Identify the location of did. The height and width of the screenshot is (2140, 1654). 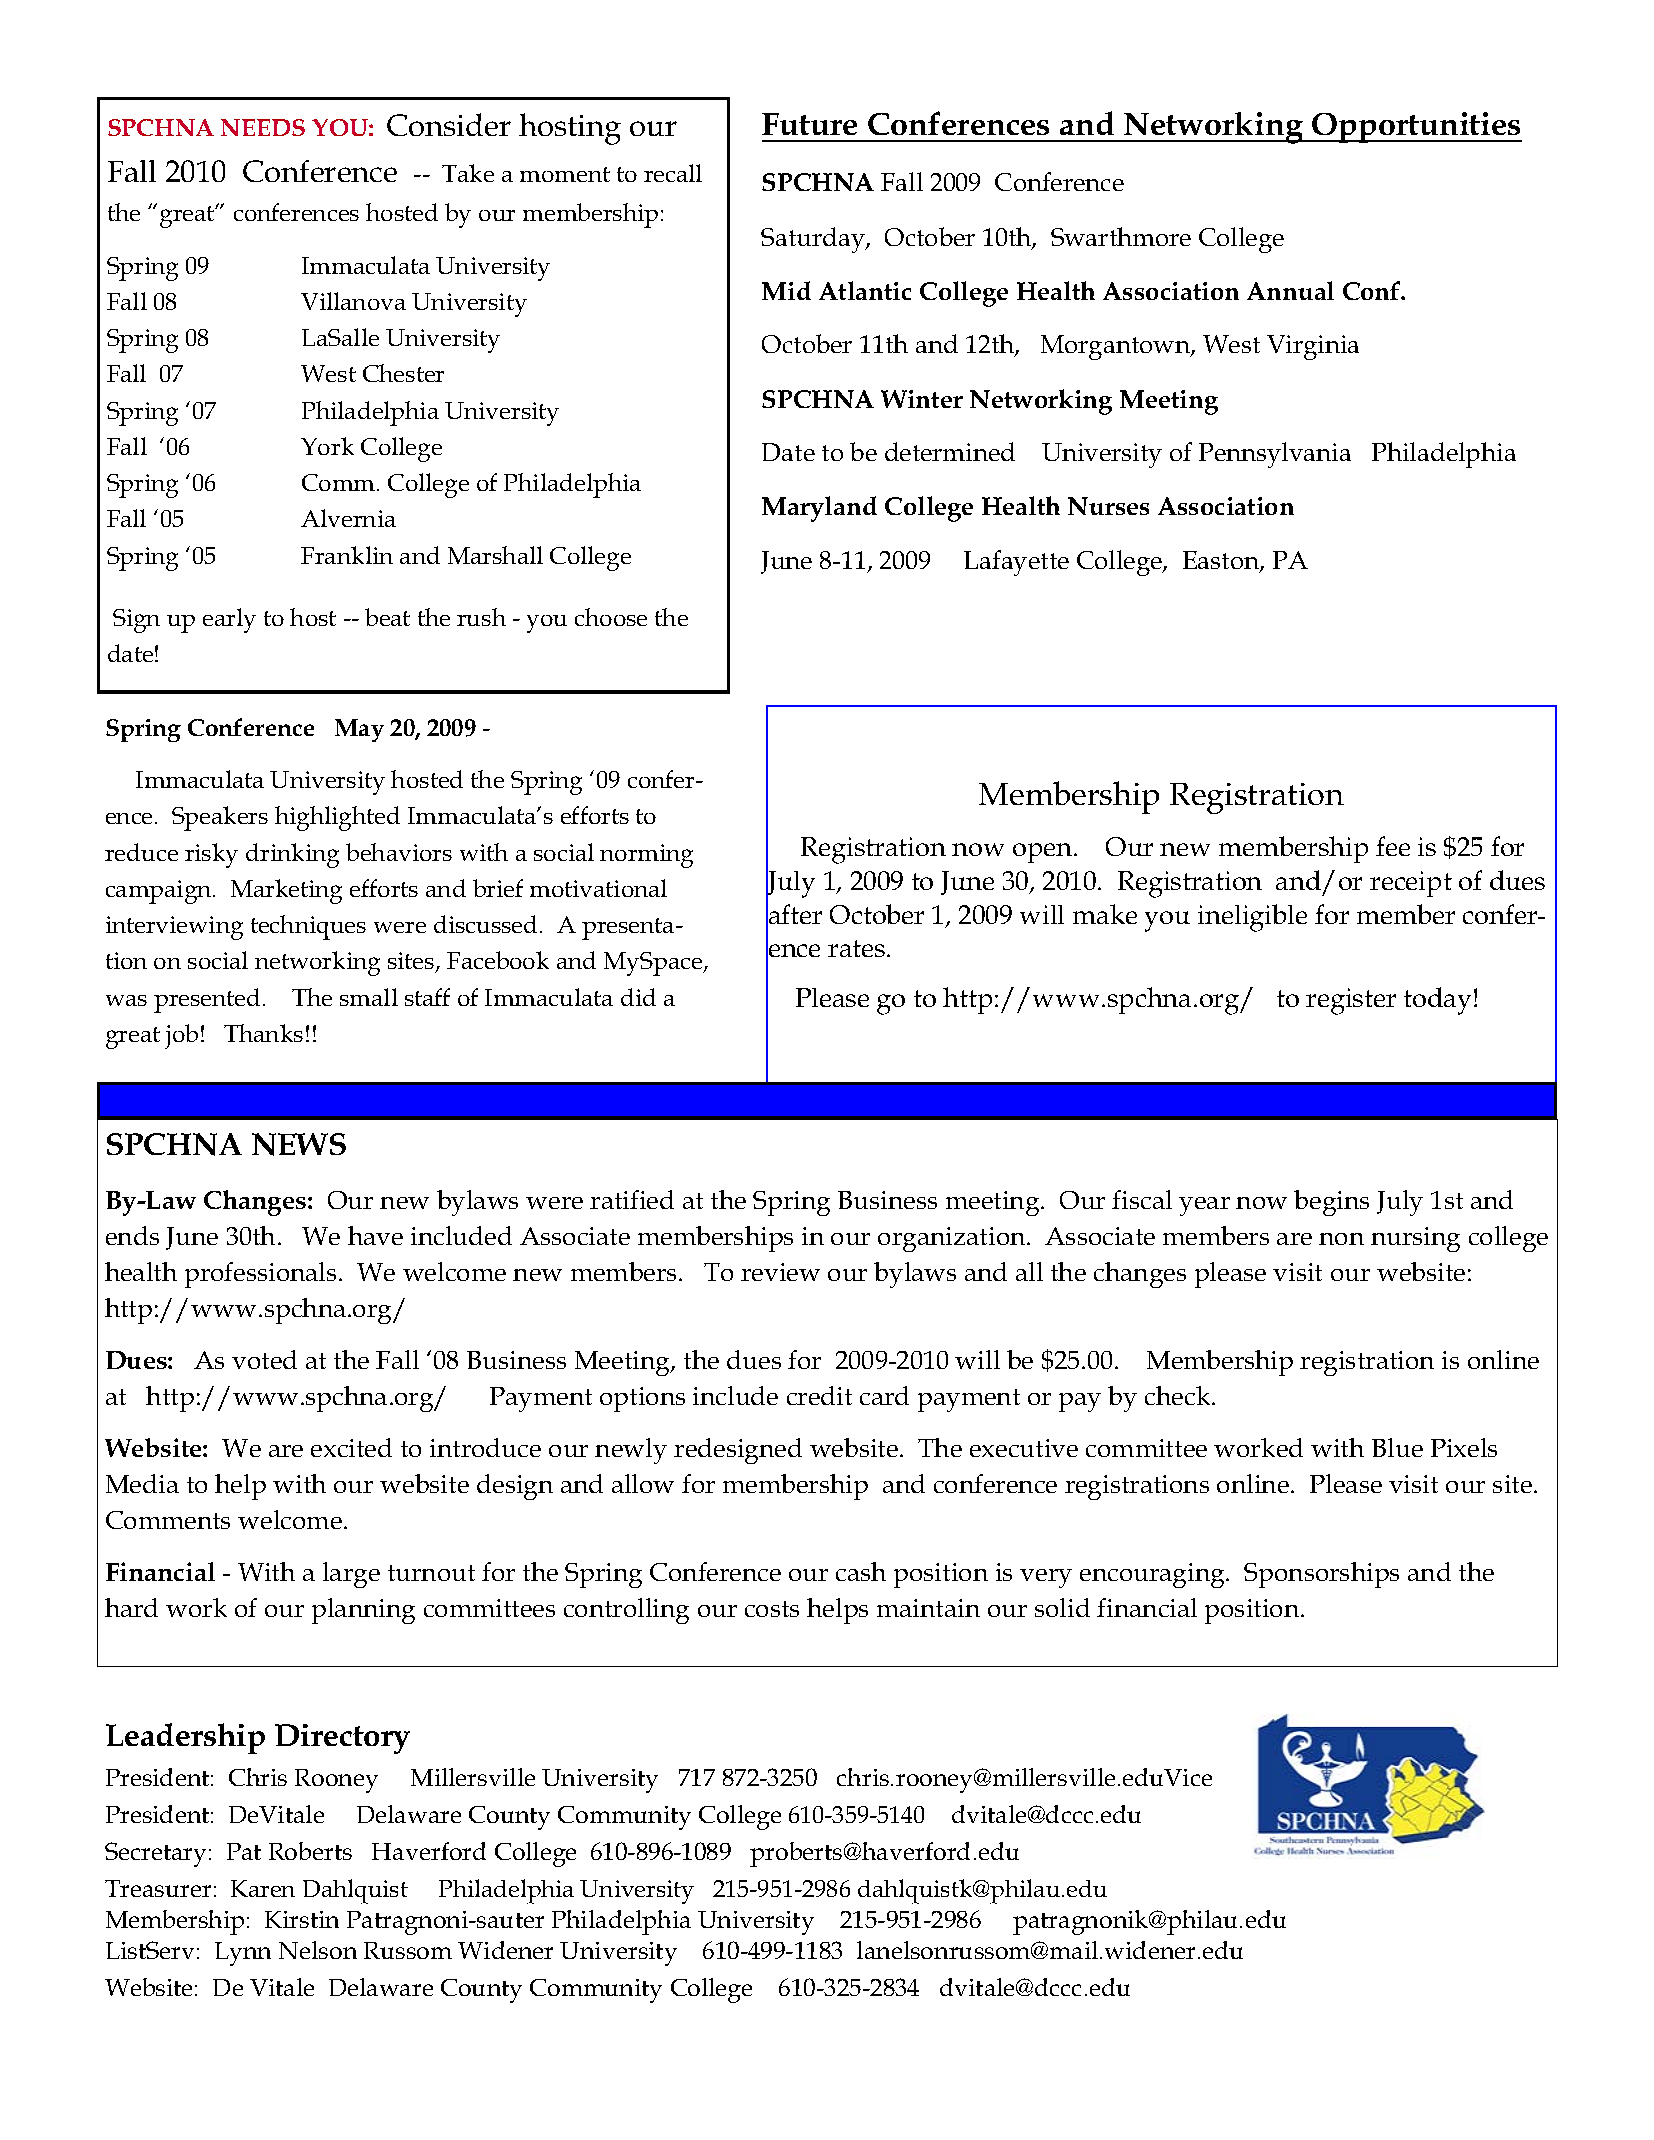
(638, 997).
